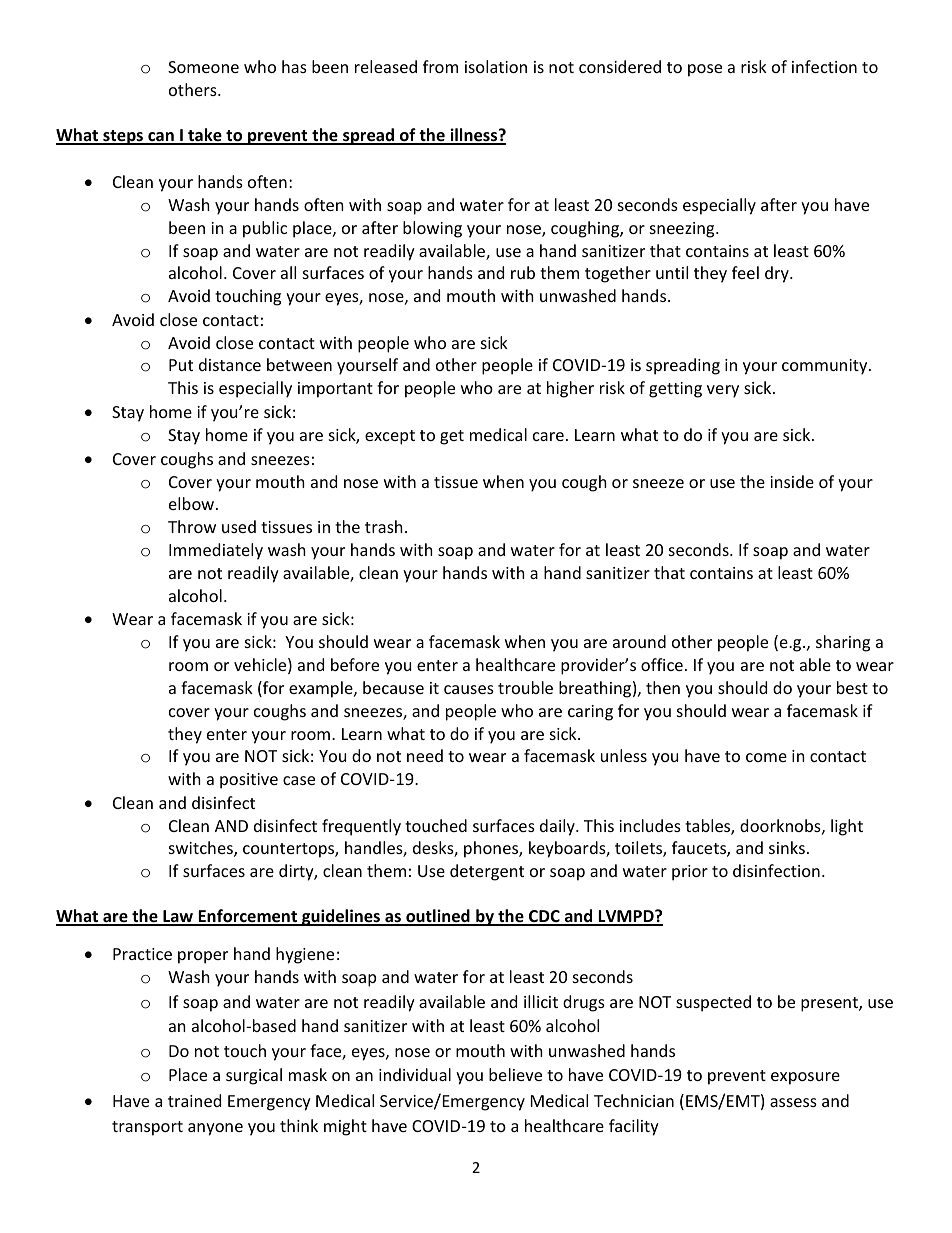 The image size is (952, 1233). Describe the element at coordinates (230, 364) in the screenshot. I see `distance` at that location.
